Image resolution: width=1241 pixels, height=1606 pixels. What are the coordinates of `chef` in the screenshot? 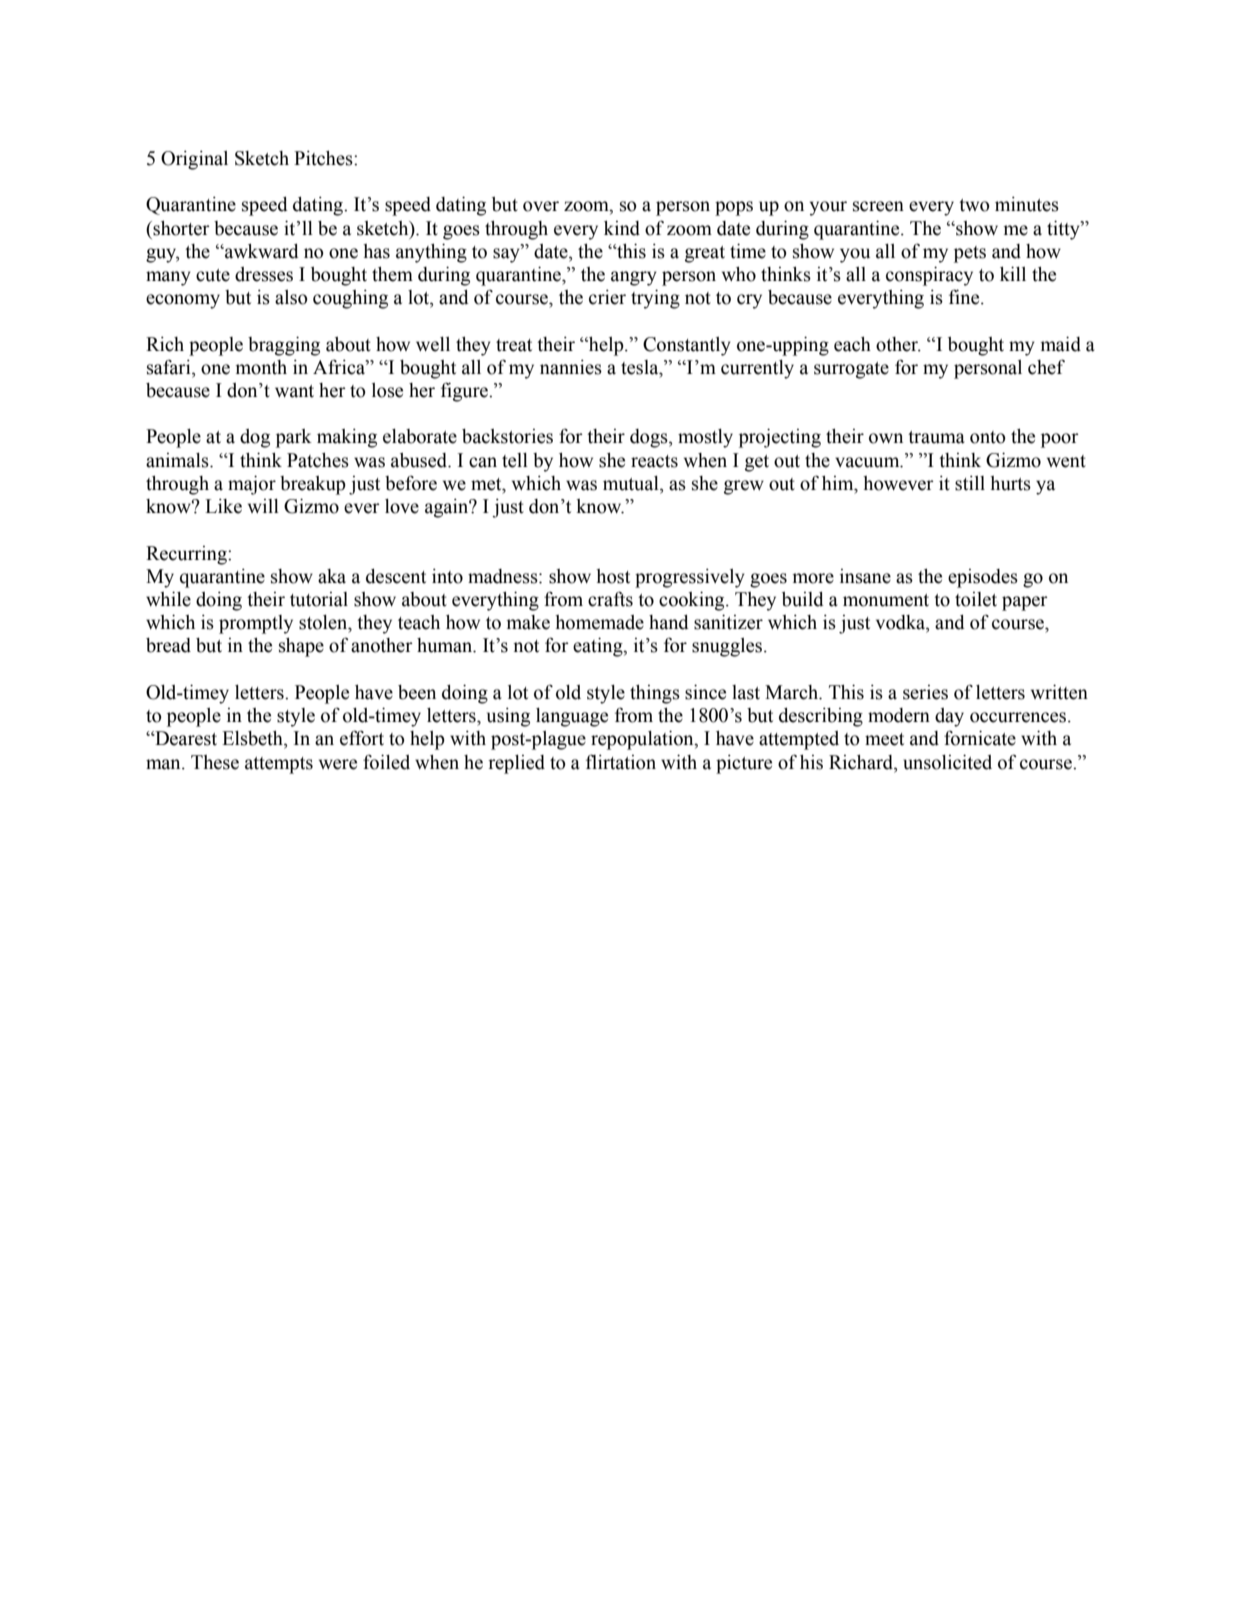 It's located at (1046, 367).
